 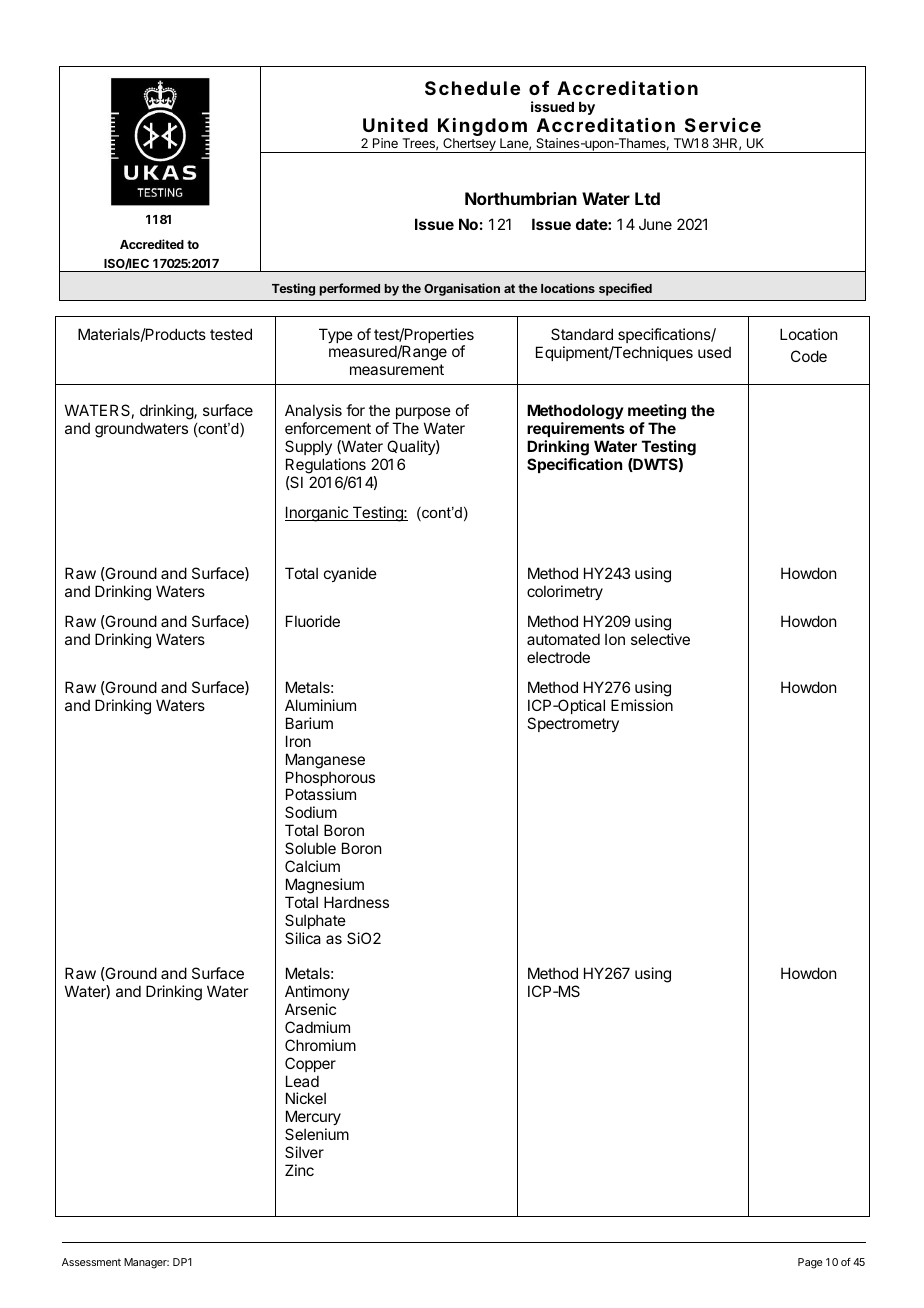 What do you see at coordinates (810, 1263) in the document?
I see `Page` at bounding box center [810, 1263].
